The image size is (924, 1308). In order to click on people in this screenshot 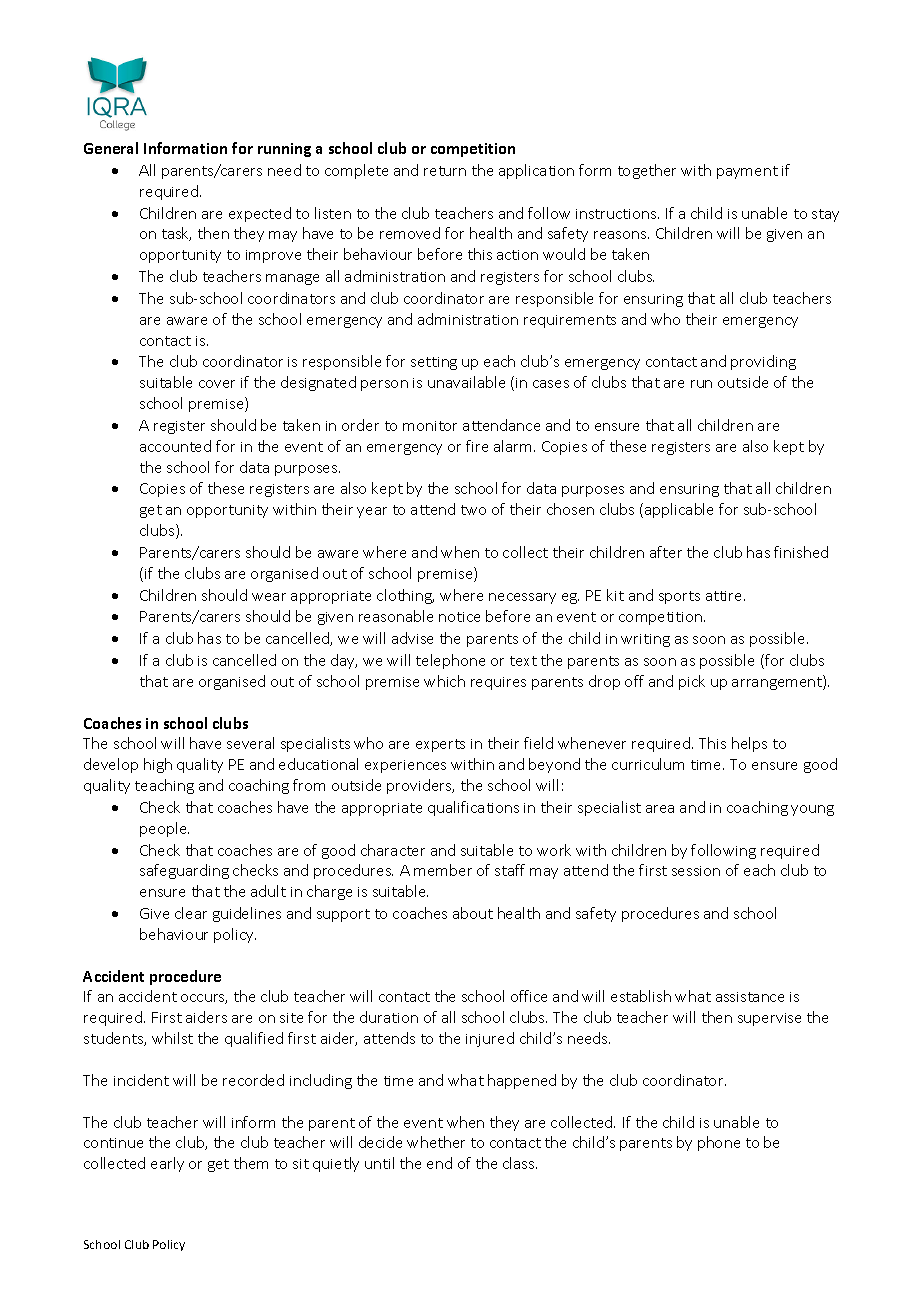, I will do `click(164, 829)`.
